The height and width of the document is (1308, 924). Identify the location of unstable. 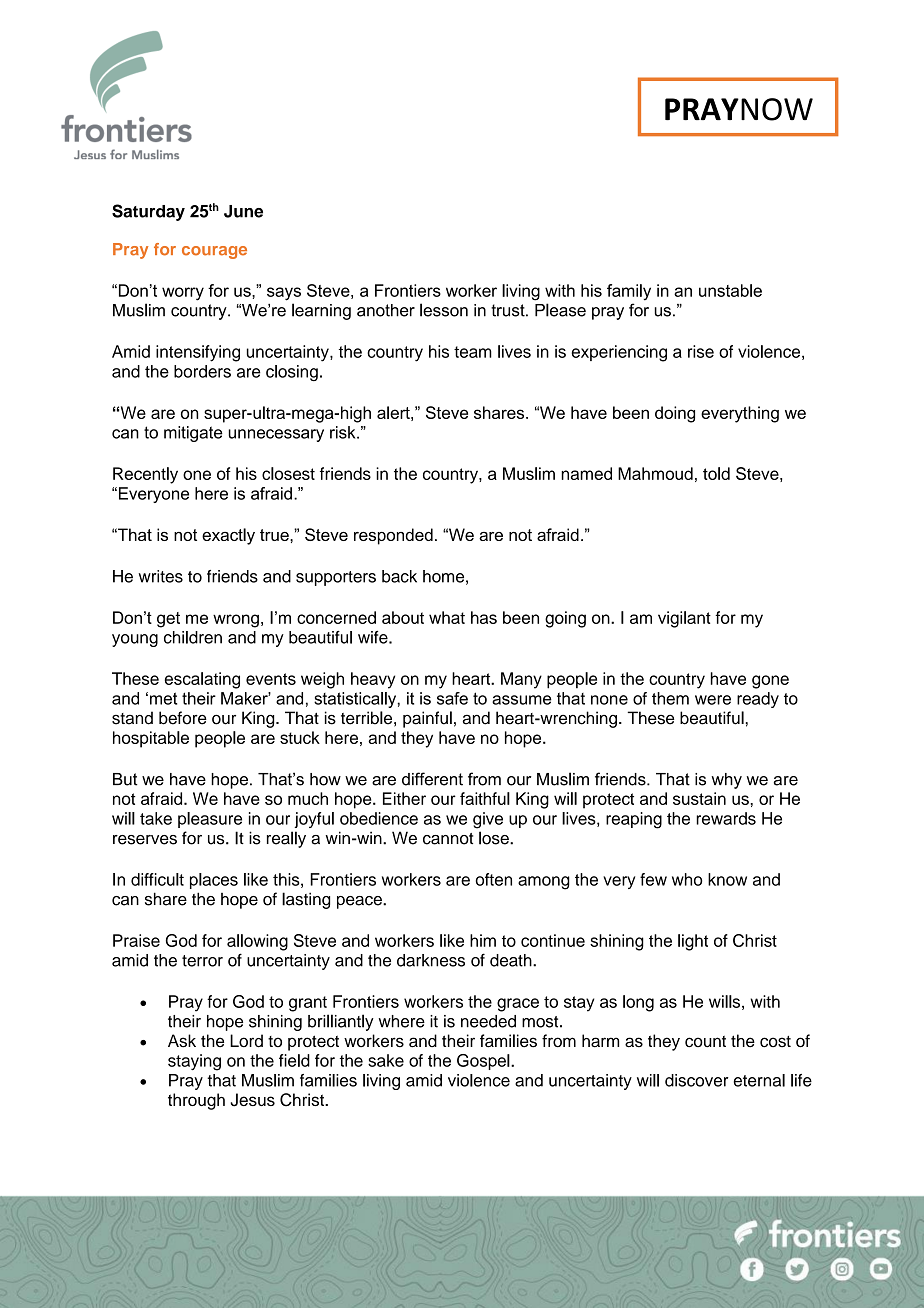
(730, 290).
